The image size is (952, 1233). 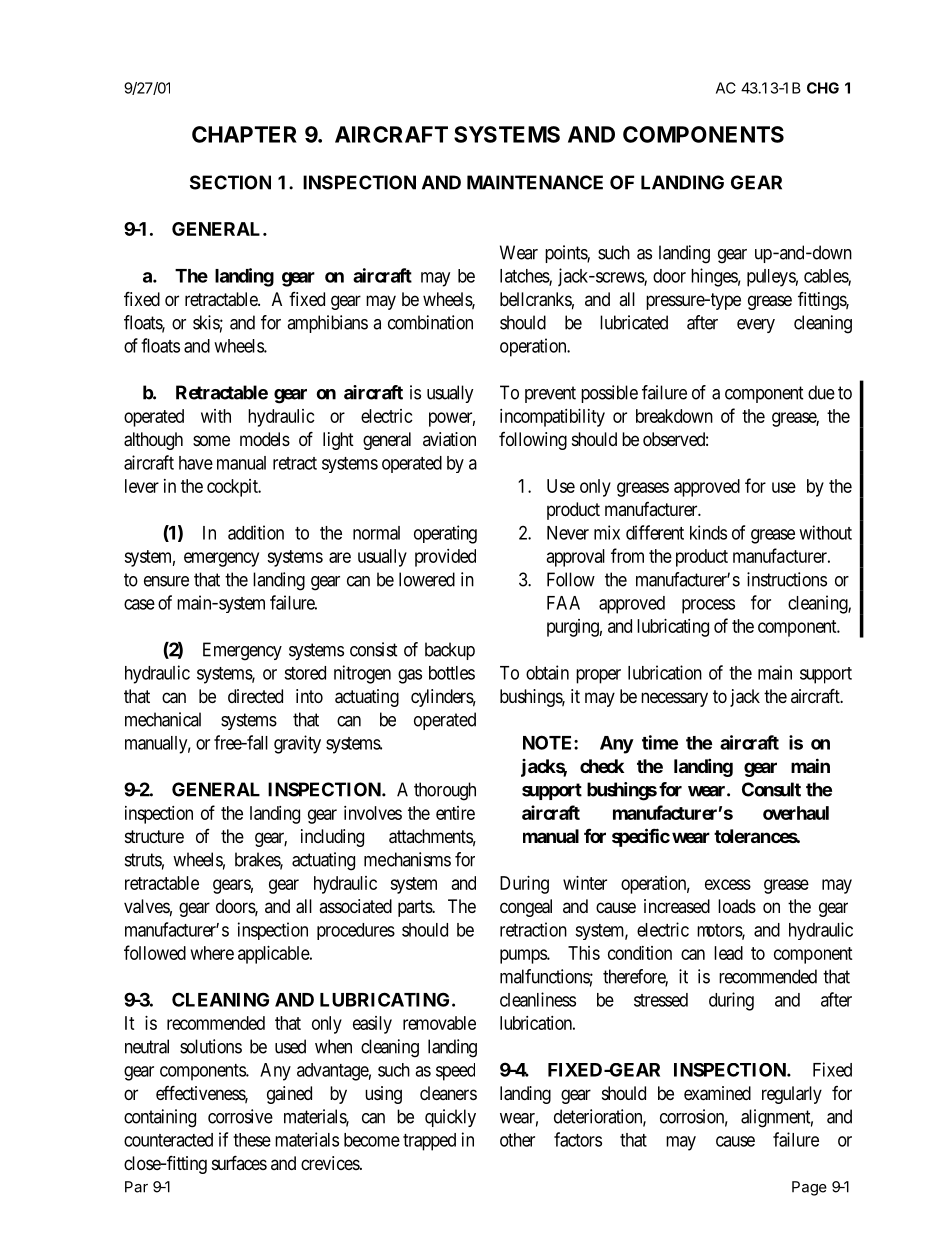 What do you see at coordinates (154, 836) in the image?
I see `structure` at bounding box center [154, 836].
